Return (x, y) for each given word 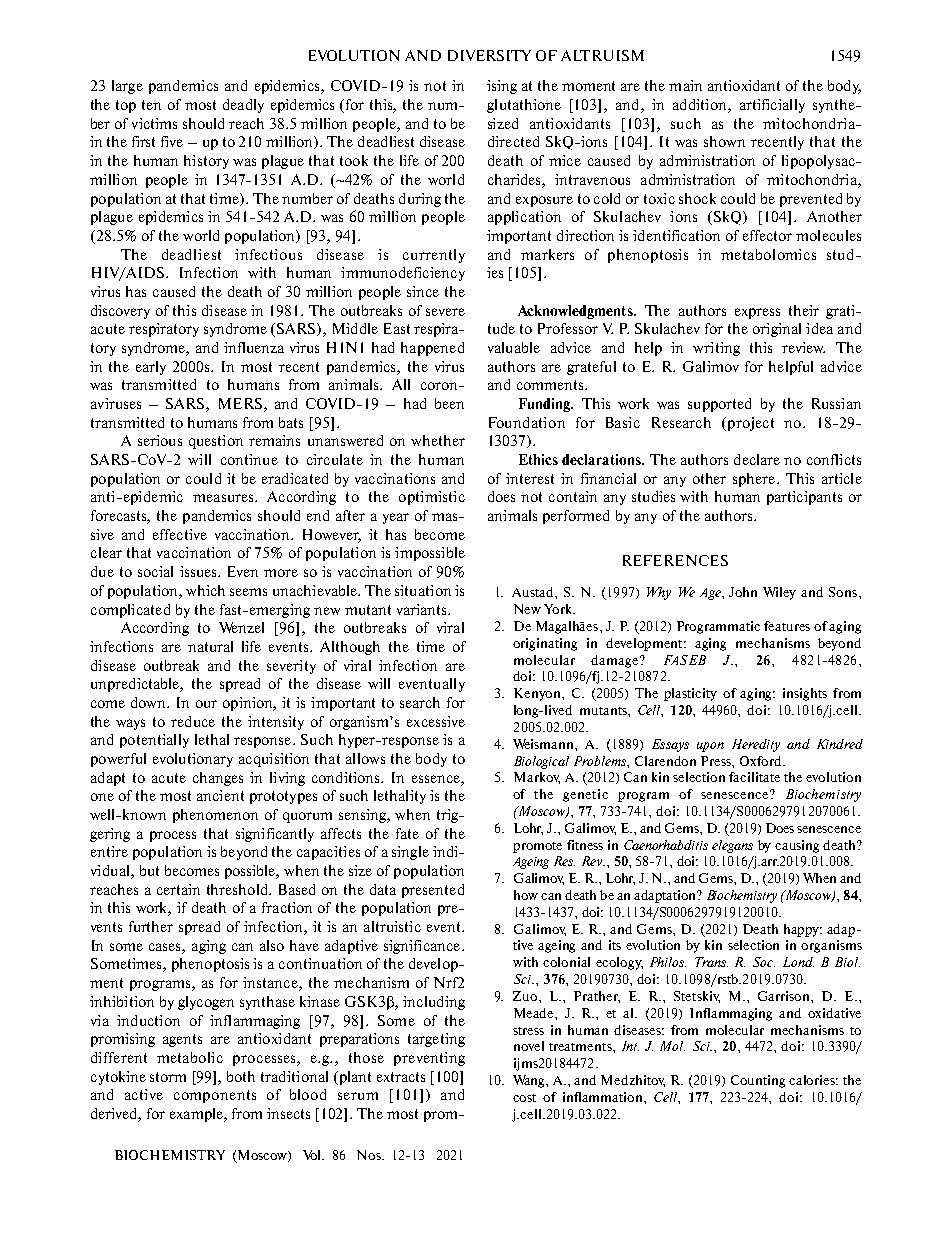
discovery (120, 312)
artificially (772, 106)
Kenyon (538, 694)
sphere (755, 480)
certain (178, 889)
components (215, 1096)
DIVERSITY (489, 55)
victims (154, 123)
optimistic (432, 498)
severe (445, 312)
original (777, 330)
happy (803, 930)
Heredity (756, 745)
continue (249, 459)
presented (433, 891)
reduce (193, 721)
